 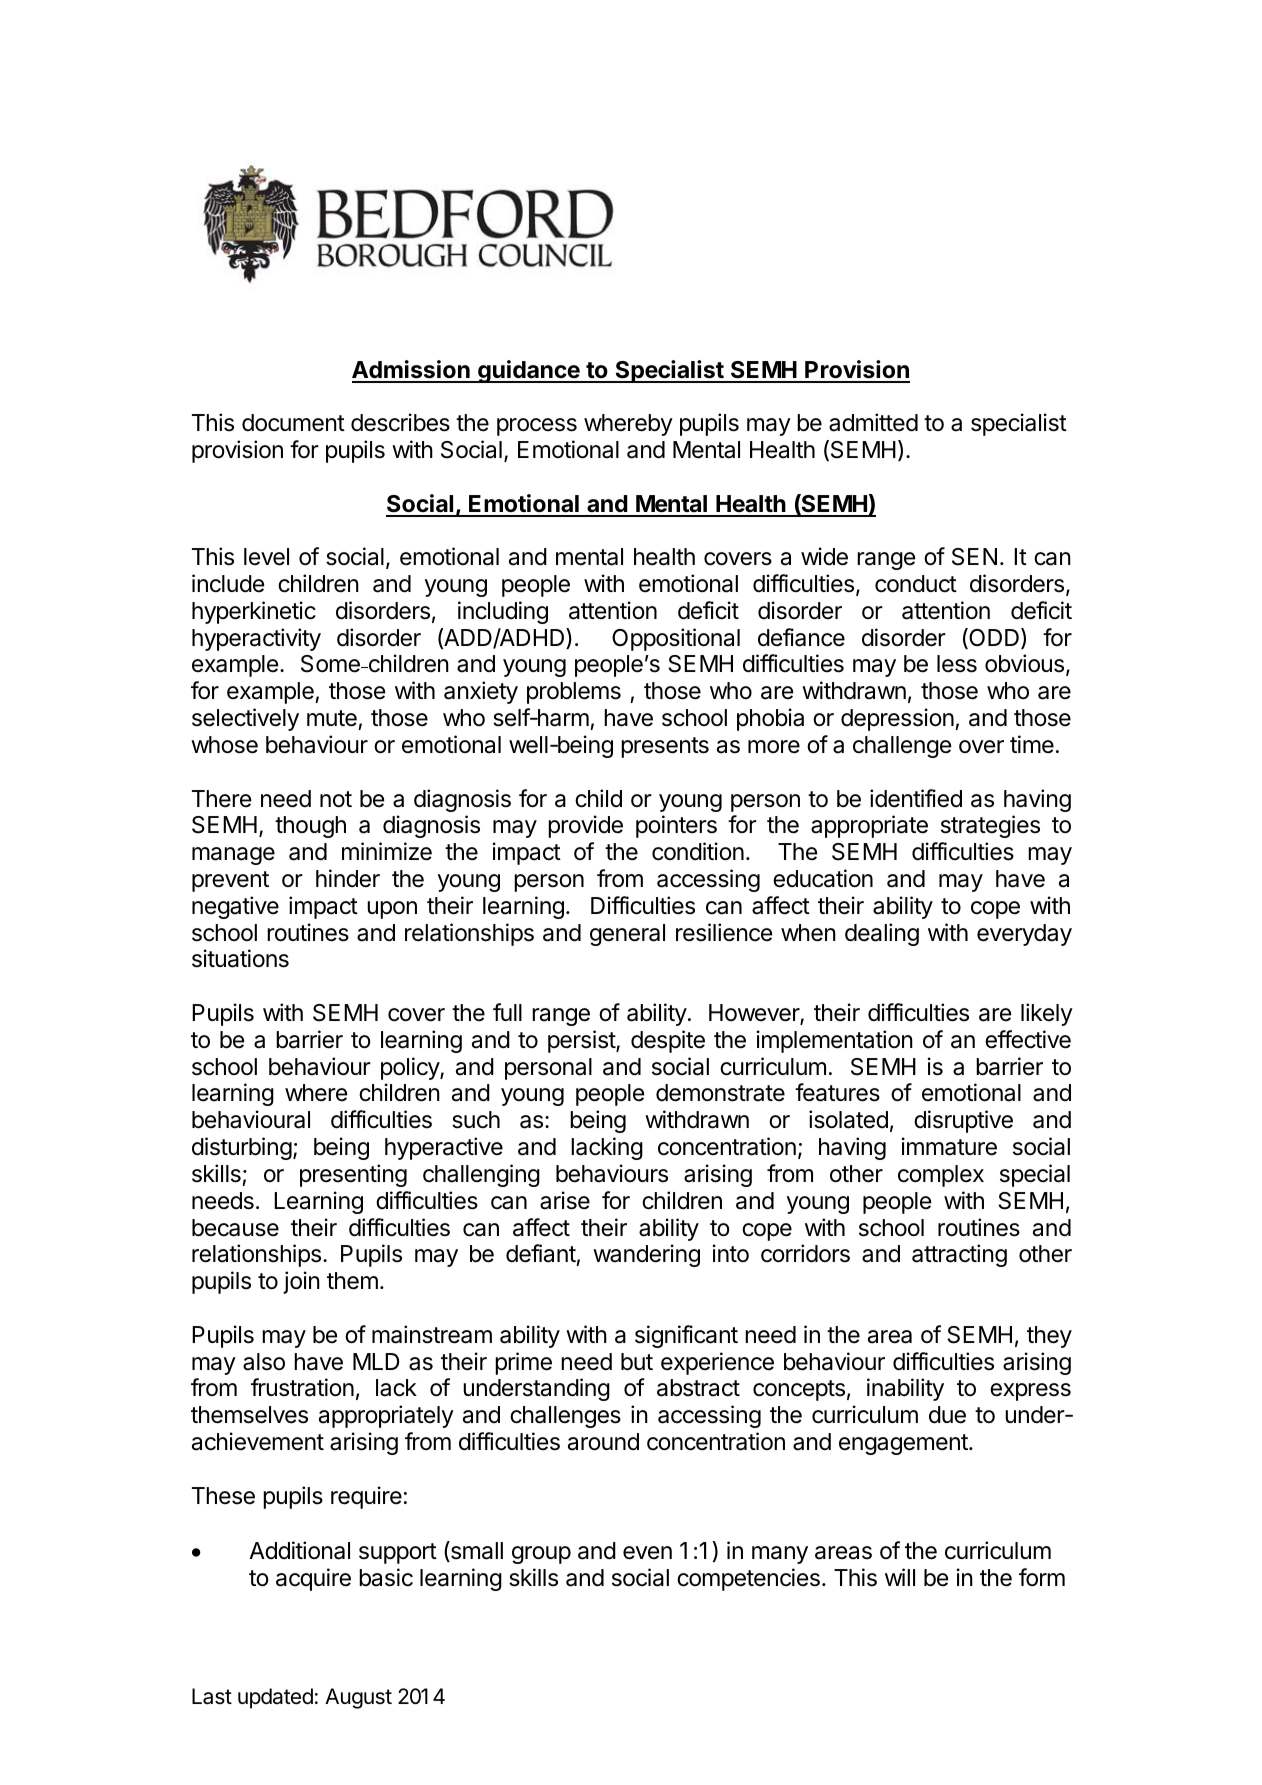 I want to click on competencies, so click(x=748, y=1579).
